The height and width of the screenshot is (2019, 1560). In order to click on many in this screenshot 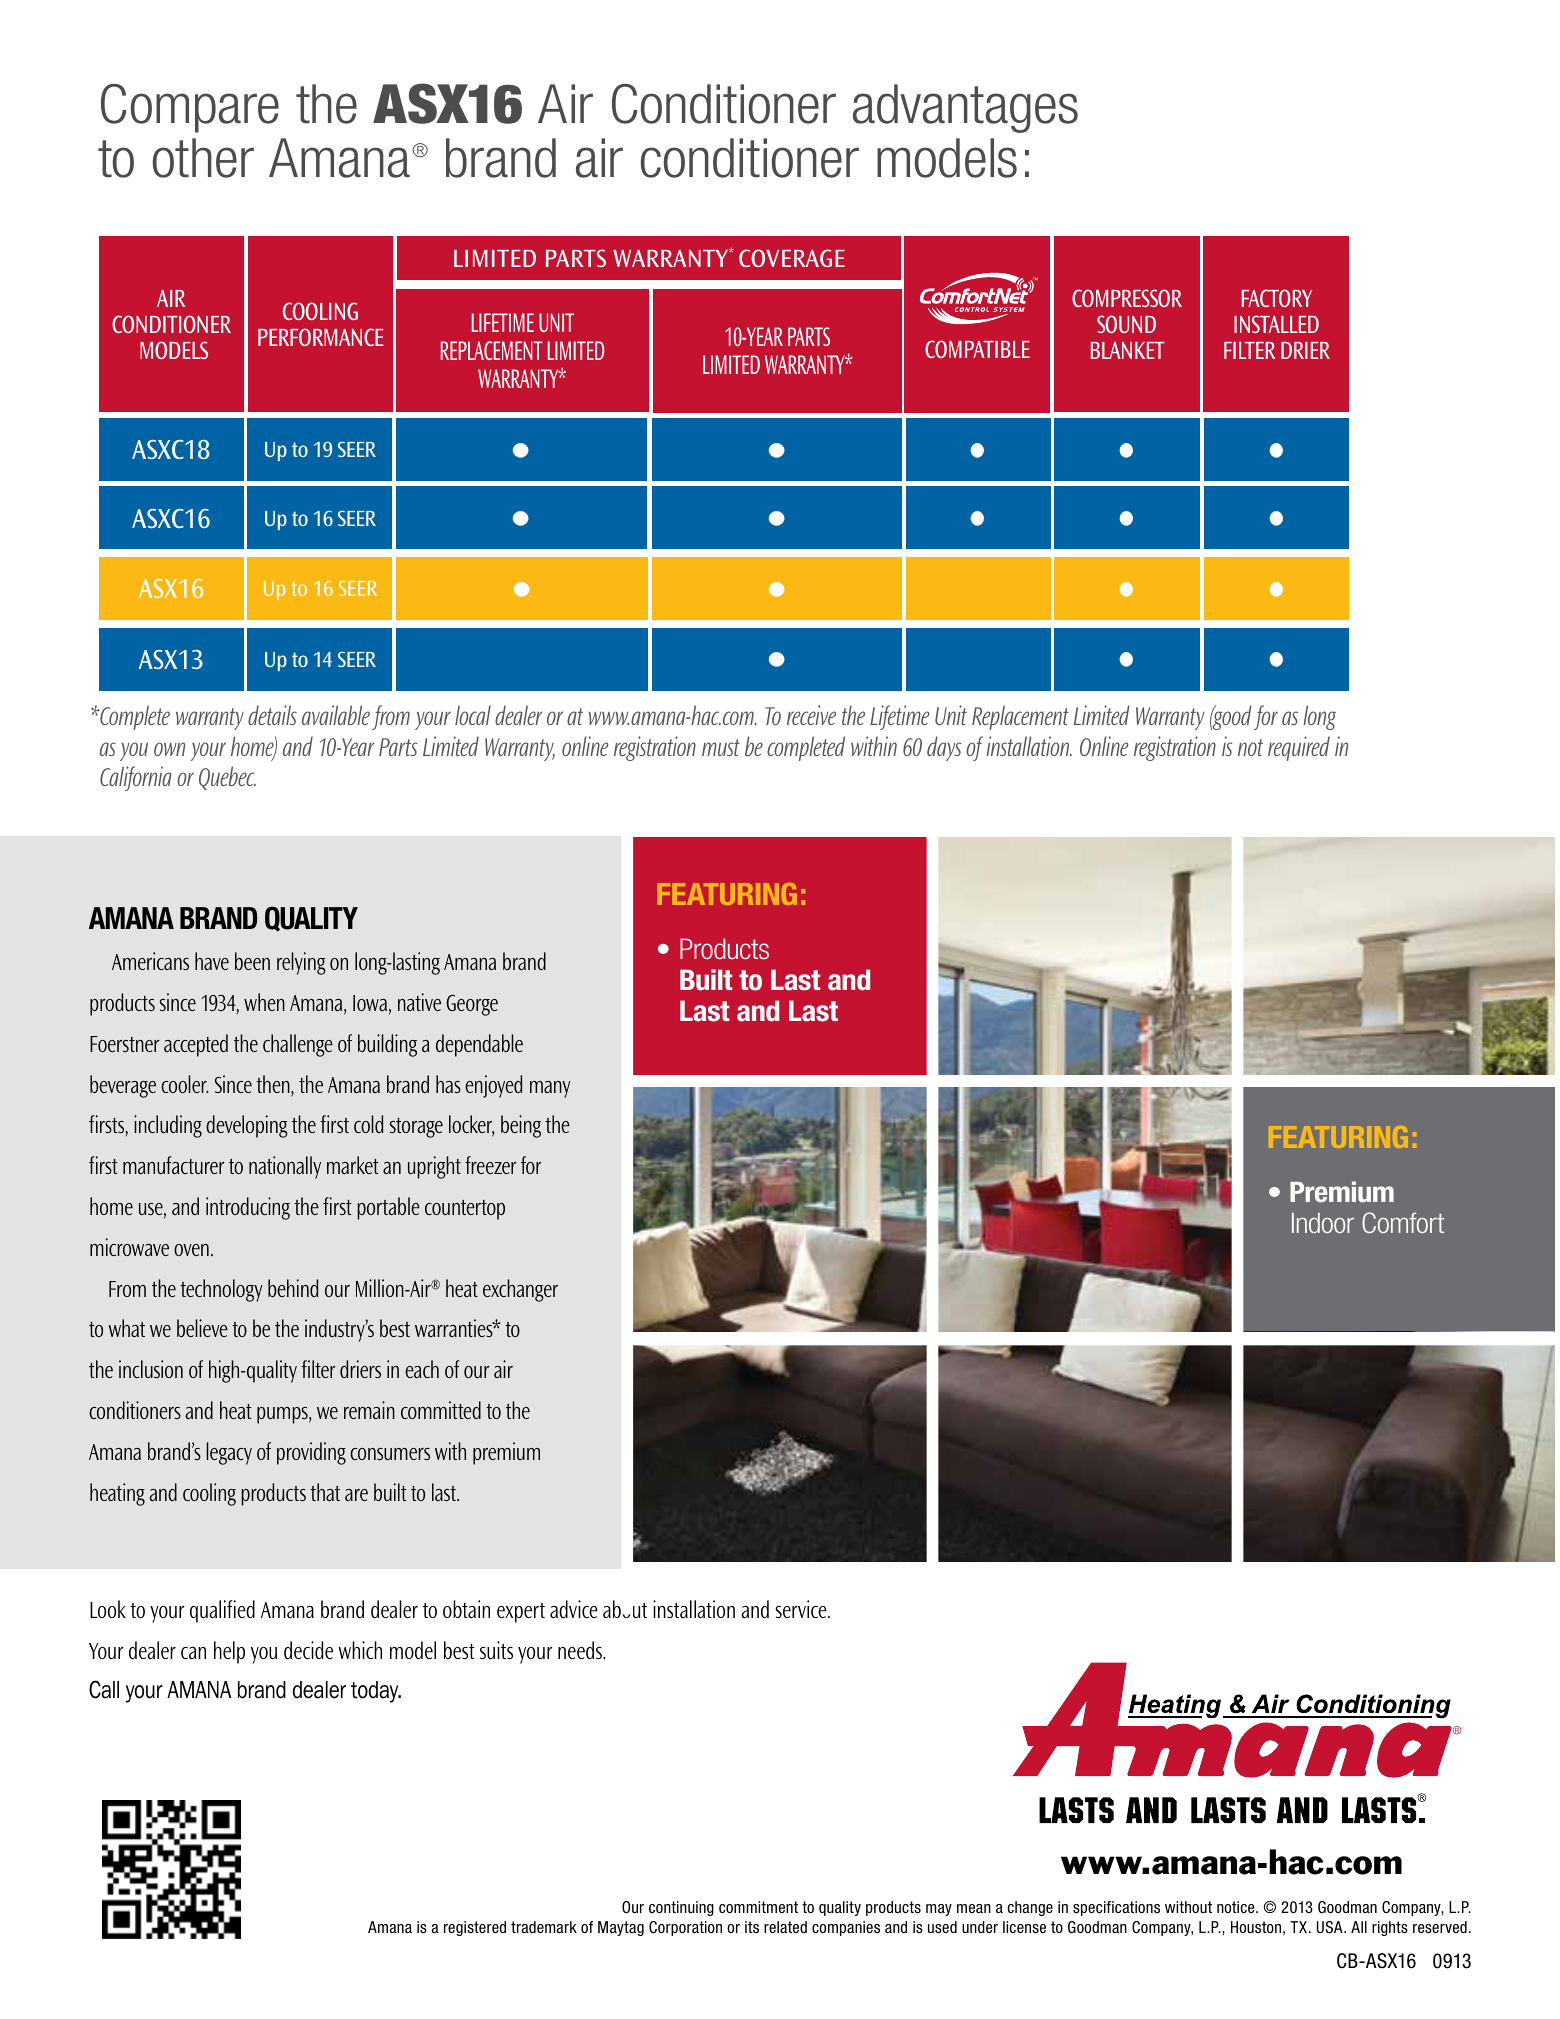, I will do `click(550, 1089)`.
